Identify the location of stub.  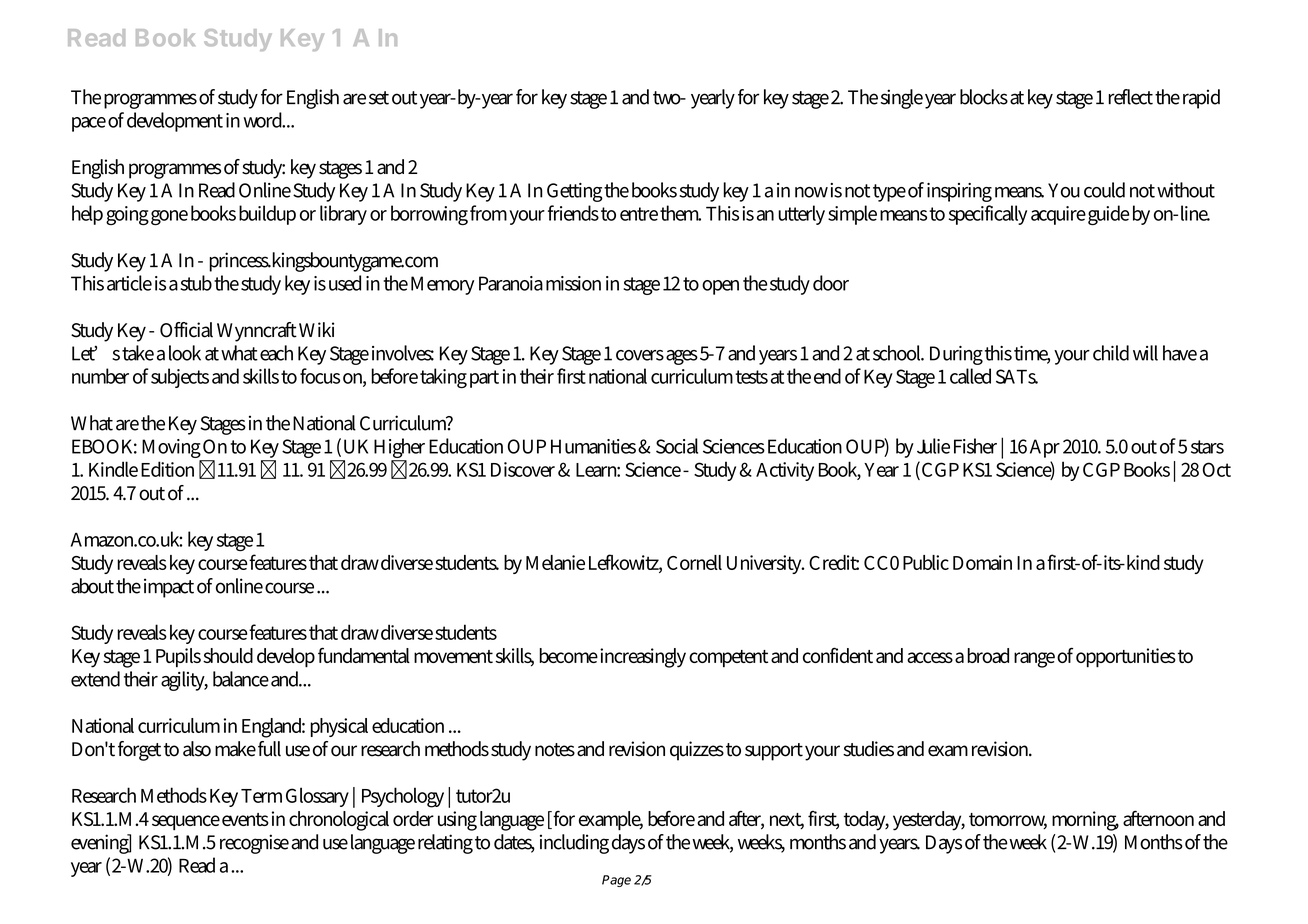
(196, 283).
